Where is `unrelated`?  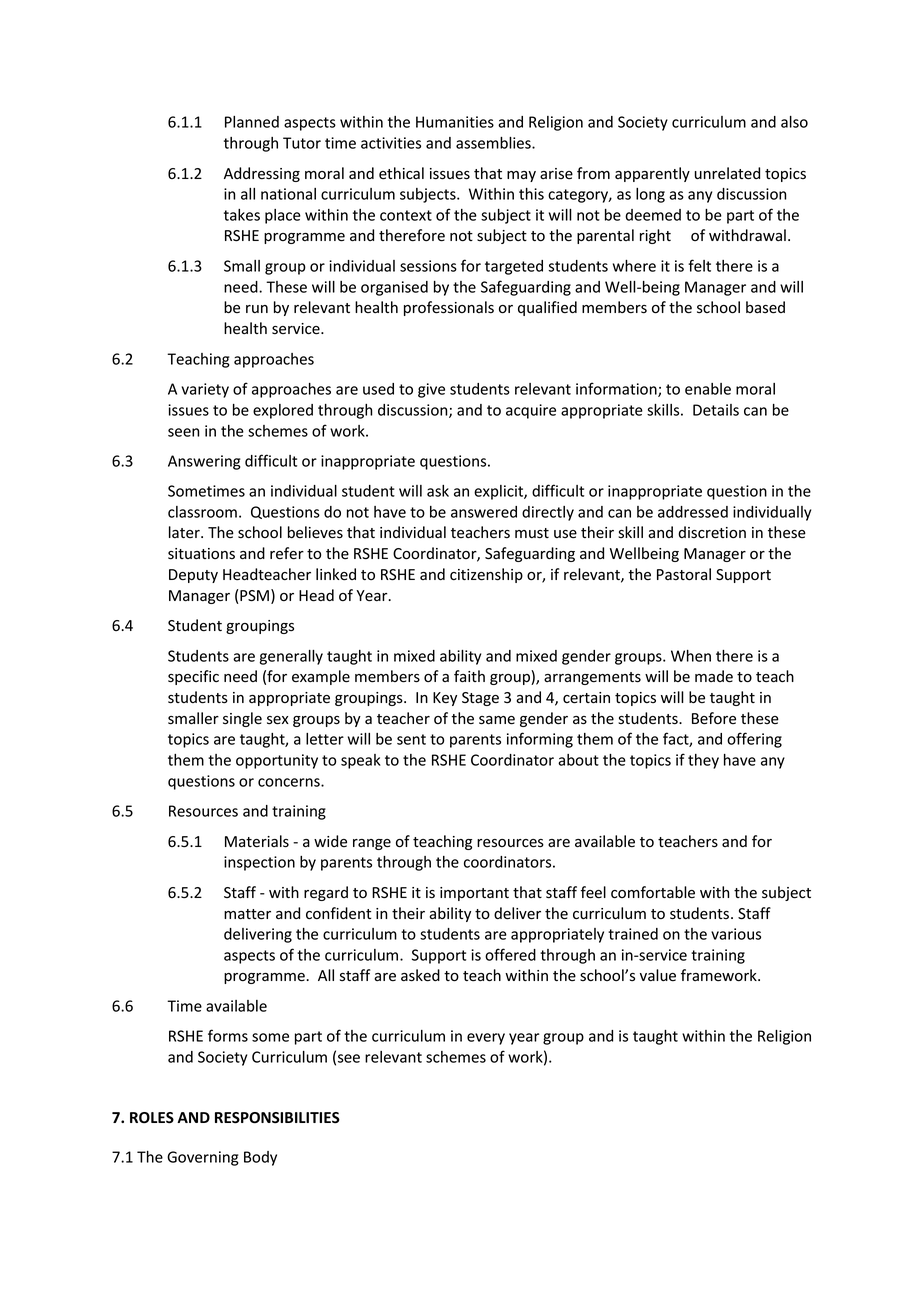 unrelated is located at coordinates (727, 173).
